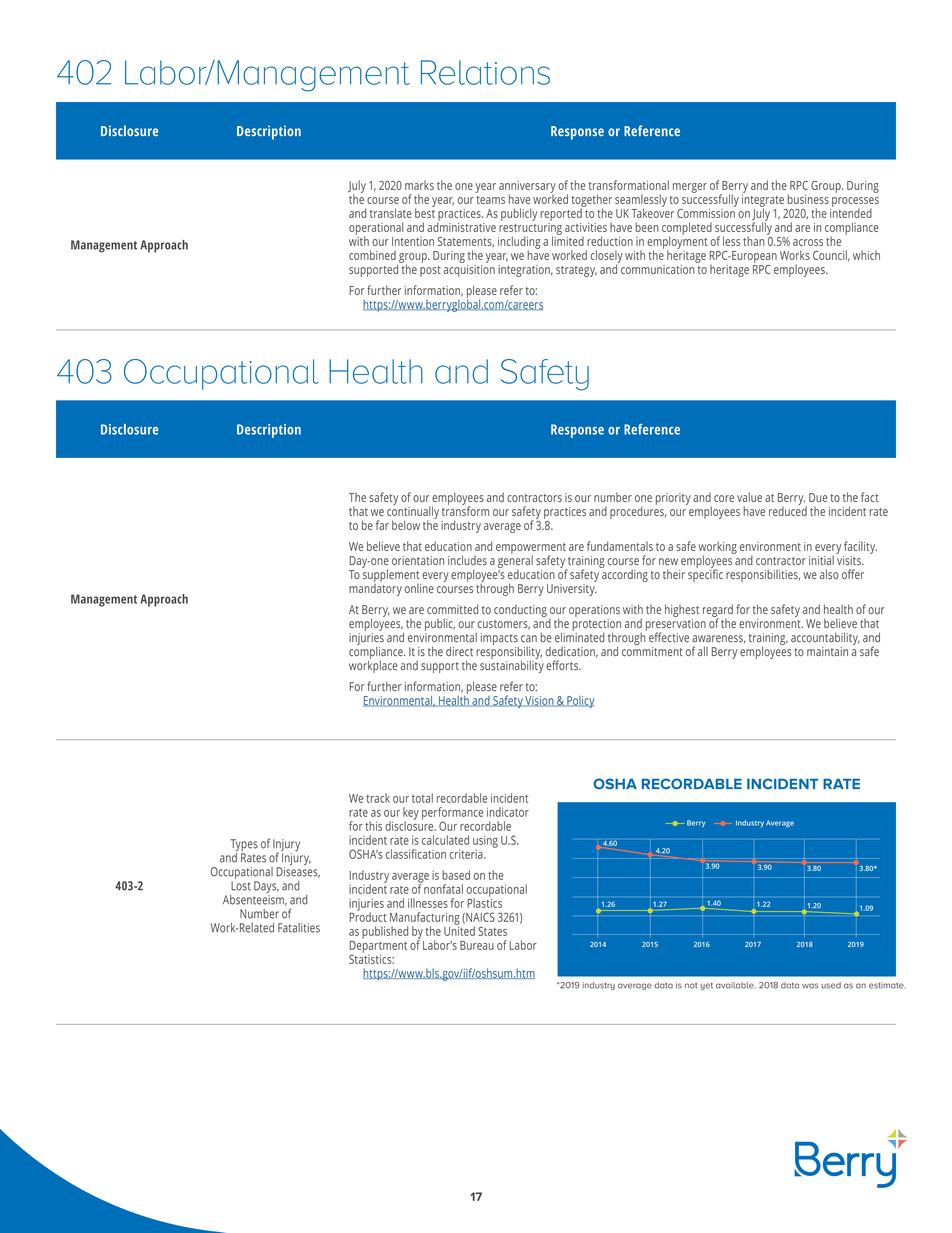 The height and width of the image is (1233, 952). What do you see at coordinates (579, 702) in the image?
I see `Policy` at bounding box center [579, 702].
